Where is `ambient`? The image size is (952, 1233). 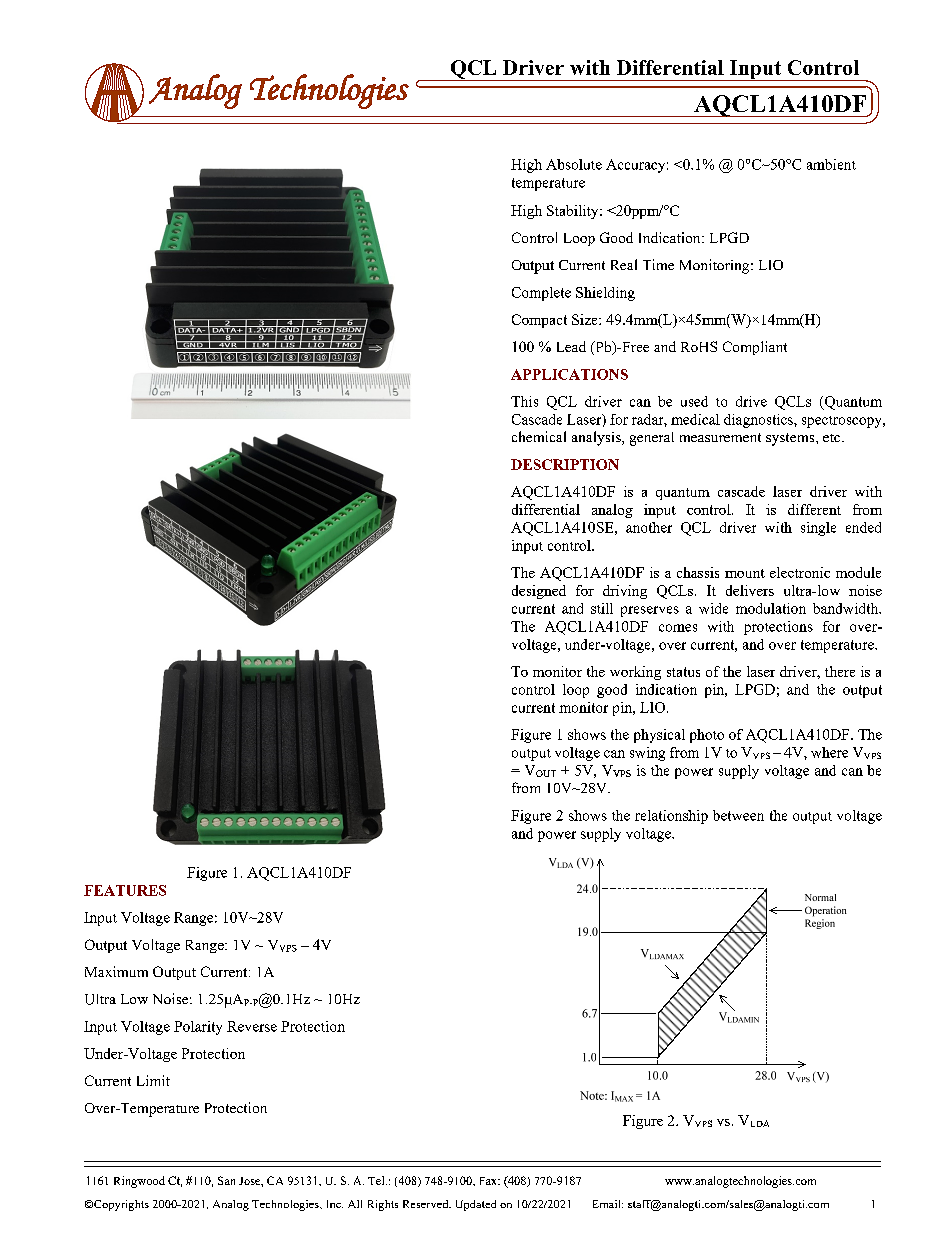 ambient is located at coordinates (831, 164).
